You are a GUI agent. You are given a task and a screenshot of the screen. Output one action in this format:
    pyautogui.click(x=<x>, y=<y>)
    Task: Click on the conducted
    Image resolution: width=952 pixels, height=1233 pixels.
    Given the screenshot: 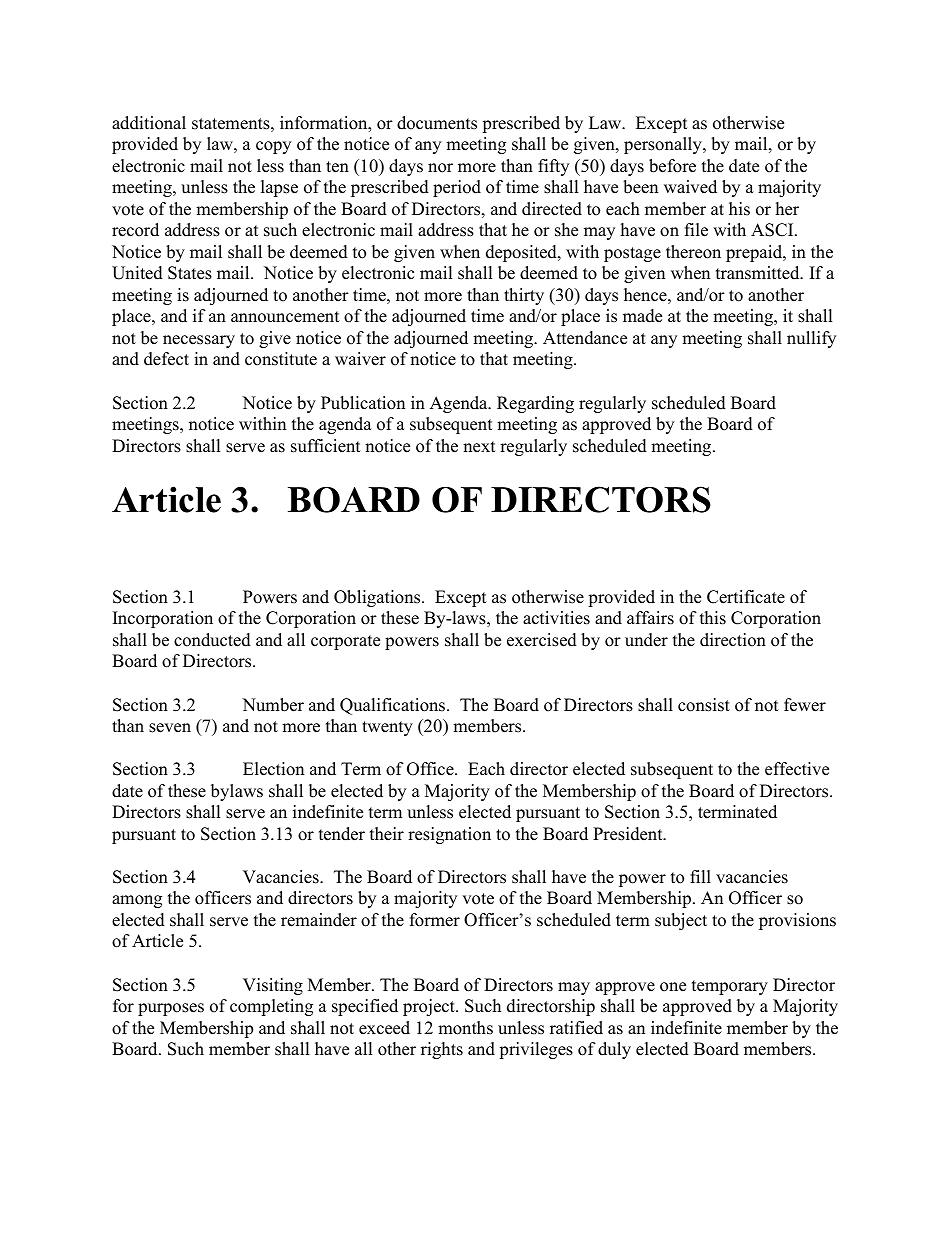 What is the action you would take?
    pyautogui.click(x=212, y=640)
